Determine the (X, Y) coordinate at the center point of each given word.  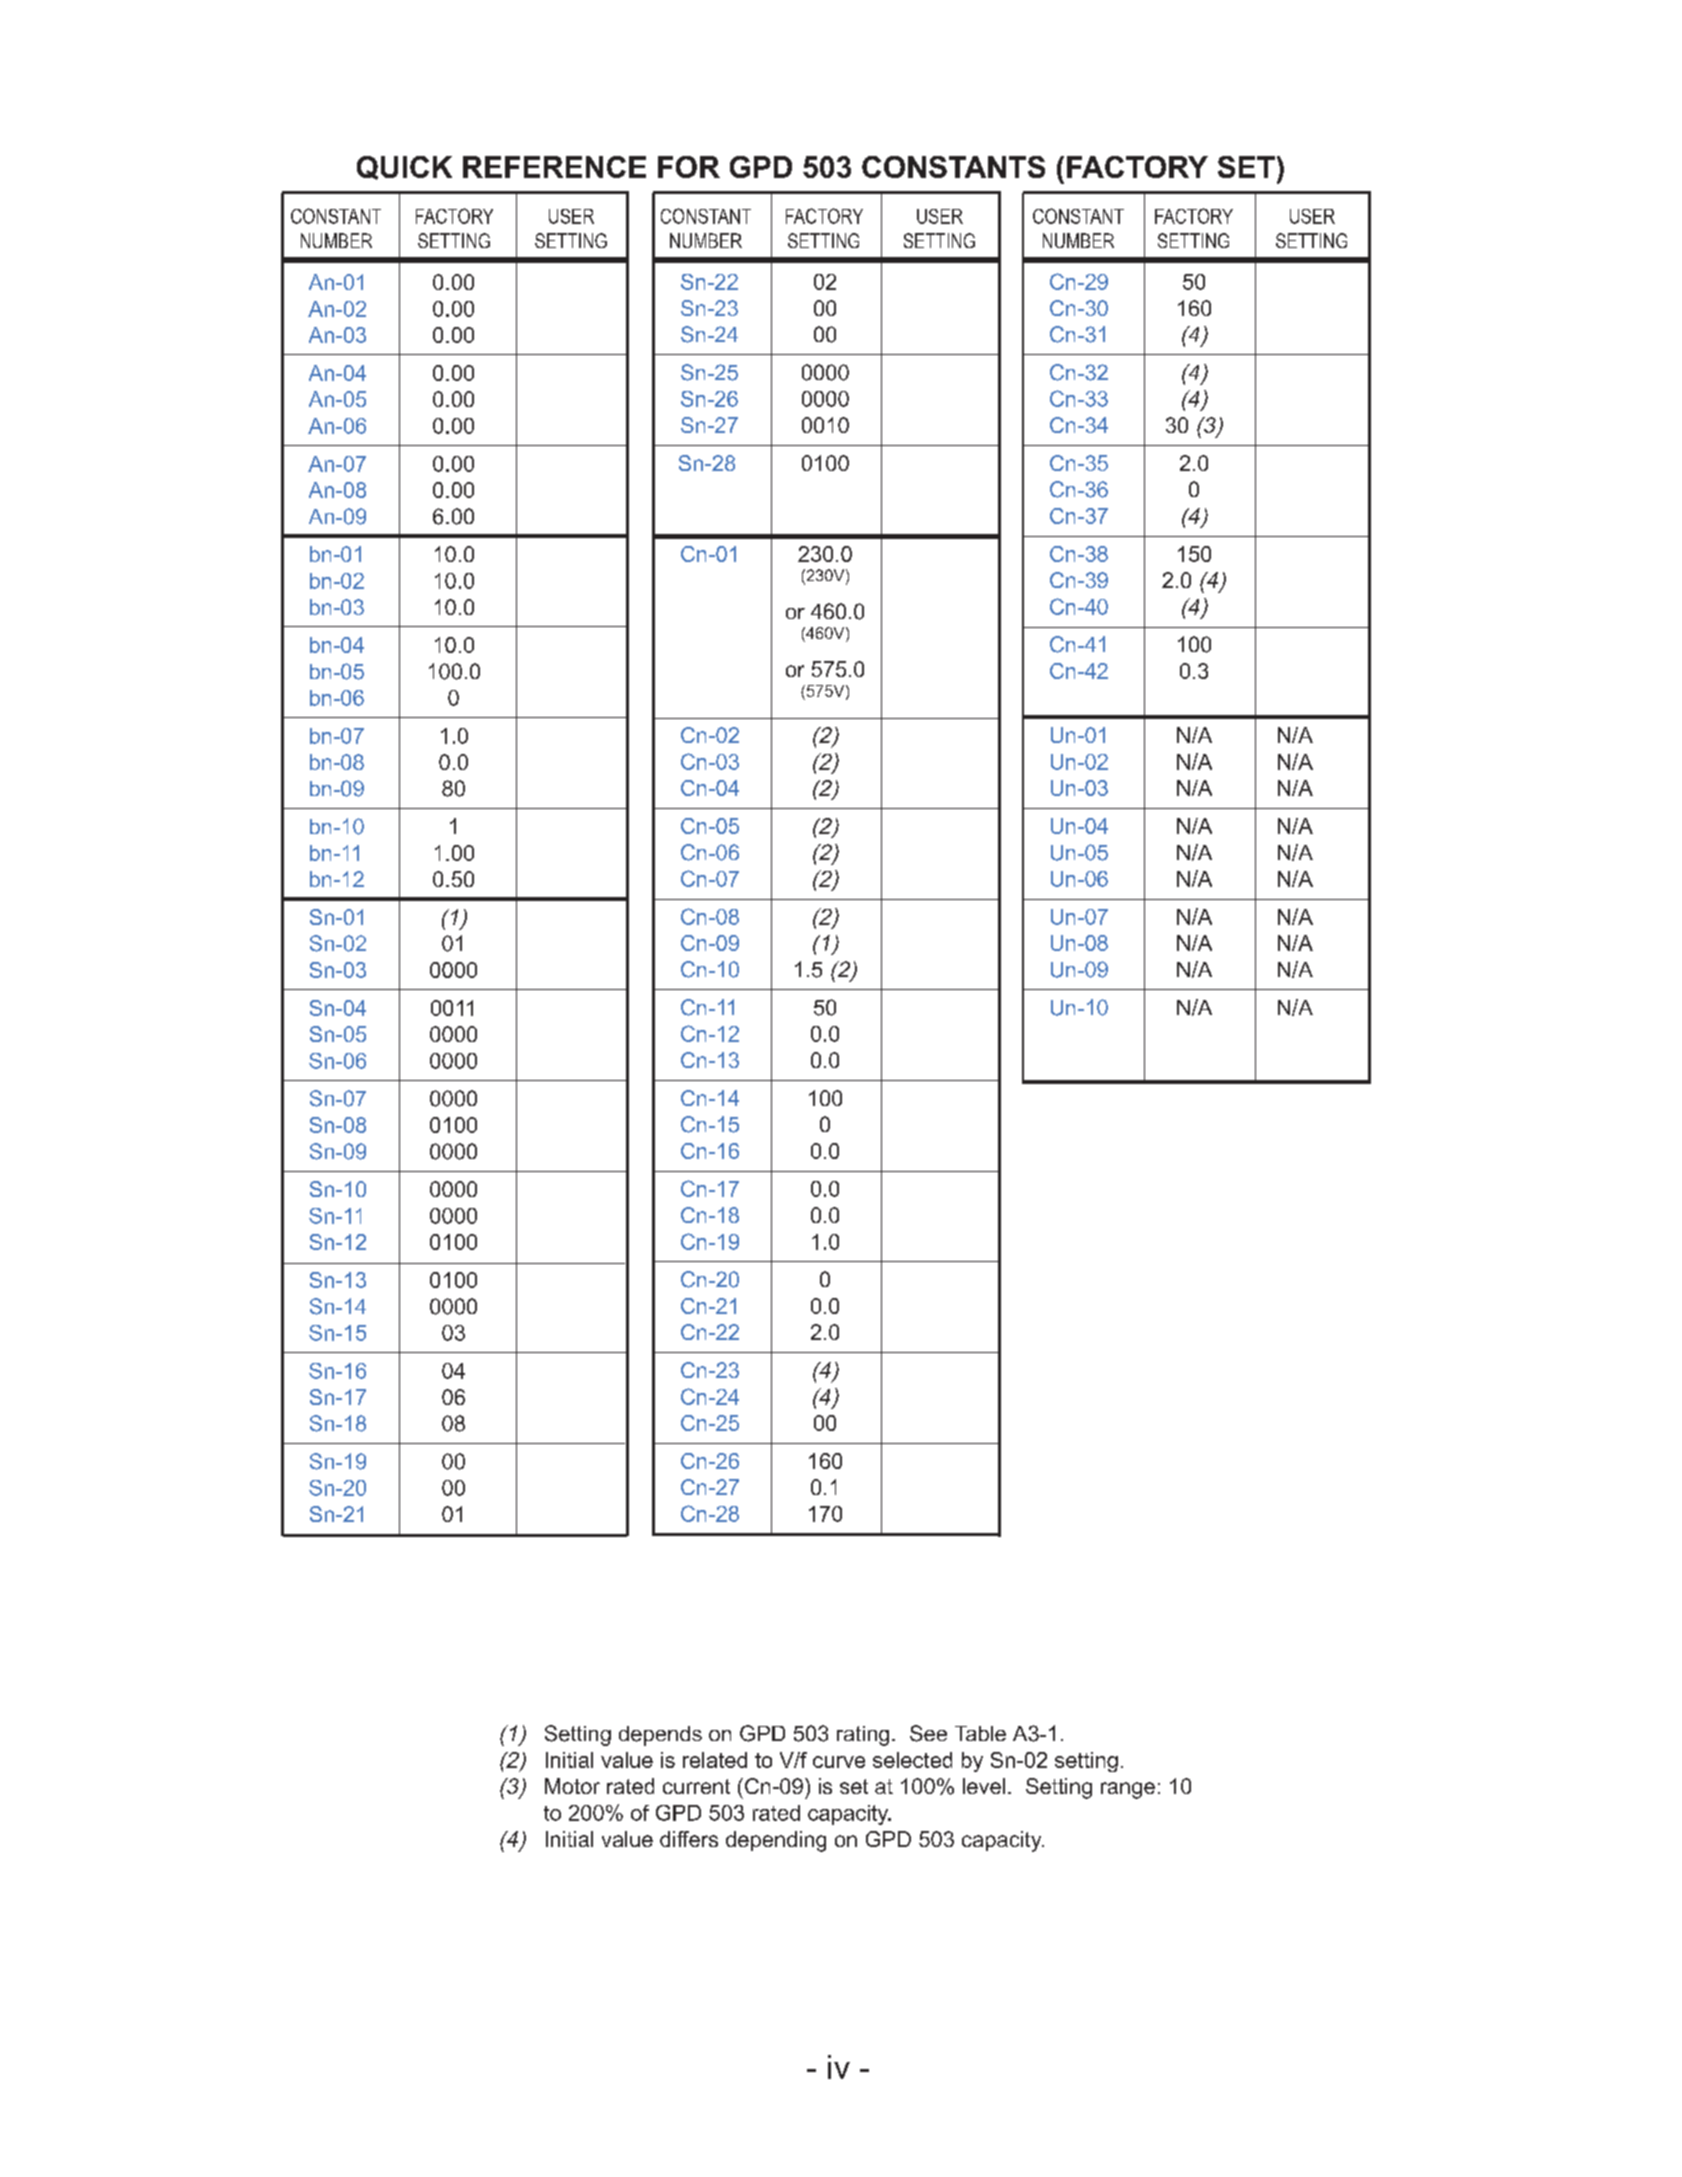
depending (776, 1841)
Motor (572, 1786)
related (715, 1760)
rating (863, 1736)
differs (689, 1839)
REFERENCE (554, 167)
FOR (689, 167)
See (928, 1733)
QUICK (404, 168)
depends (660, 1736)
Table (980, 1733)
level (984, 1786)
